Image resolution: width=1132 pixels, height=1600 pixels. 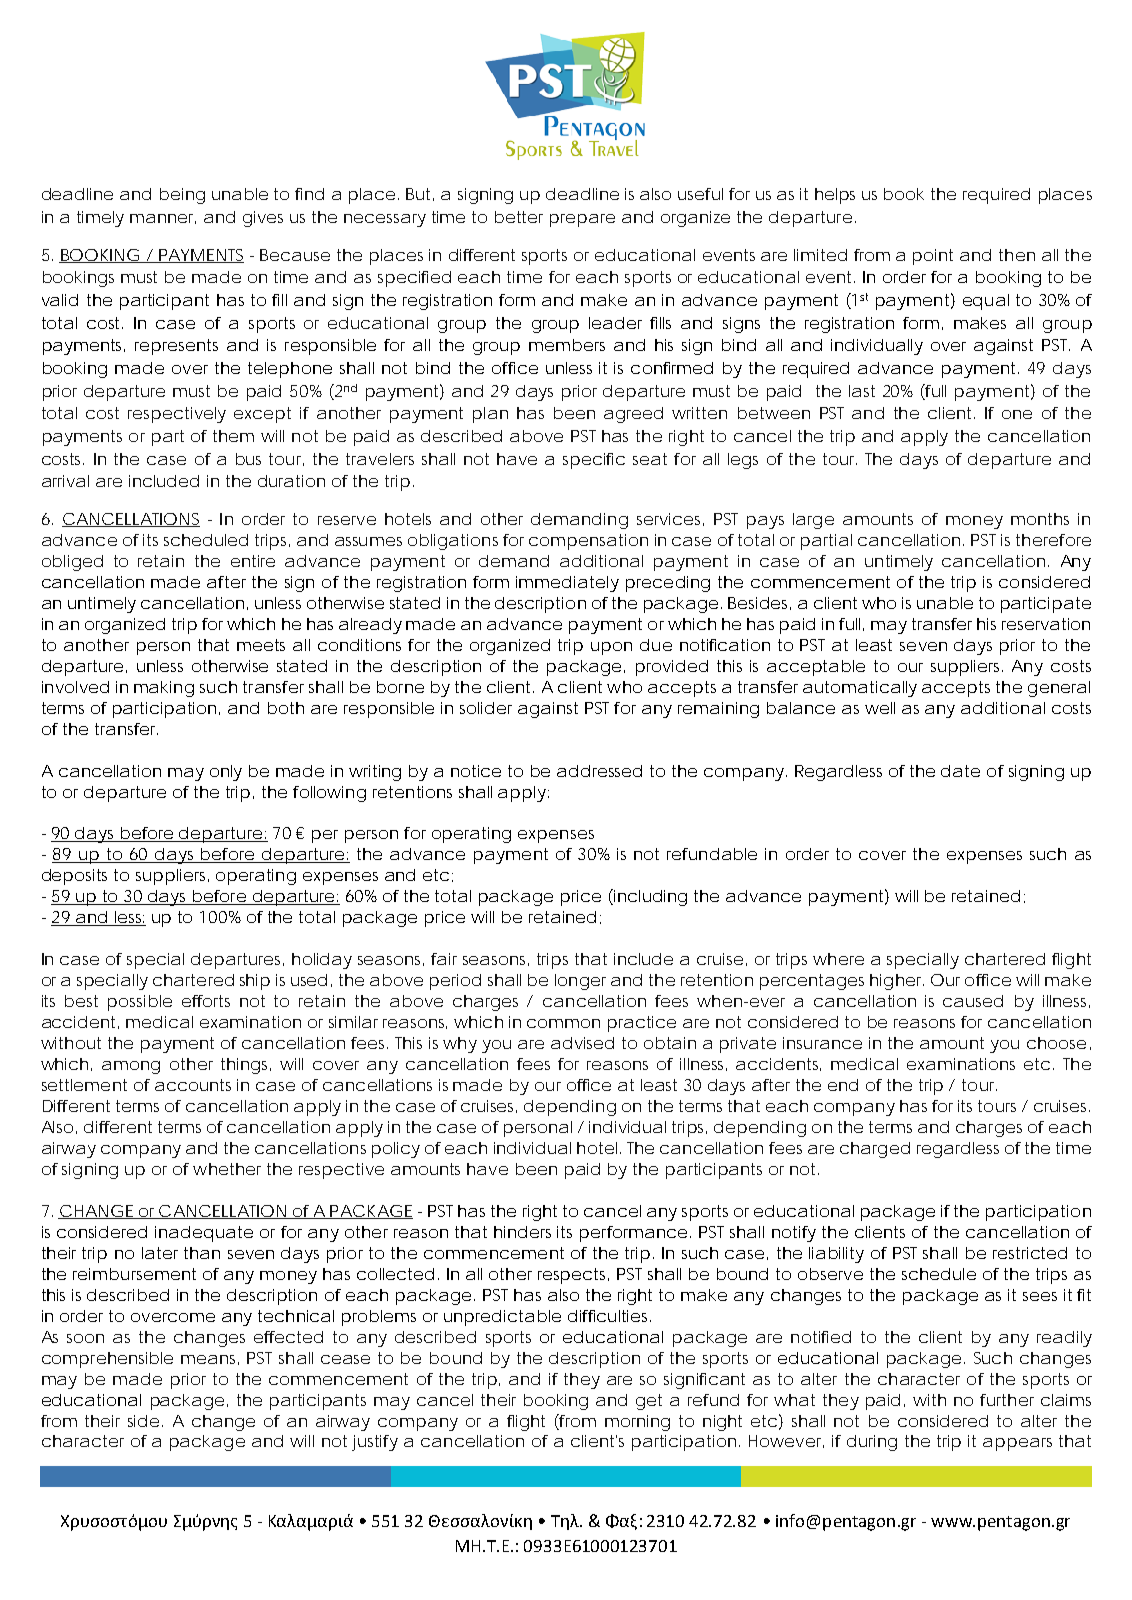 What do you see at coordinates (582, 220) in the screenshot?
I see `prepare` at bounding box center [582, 220].
